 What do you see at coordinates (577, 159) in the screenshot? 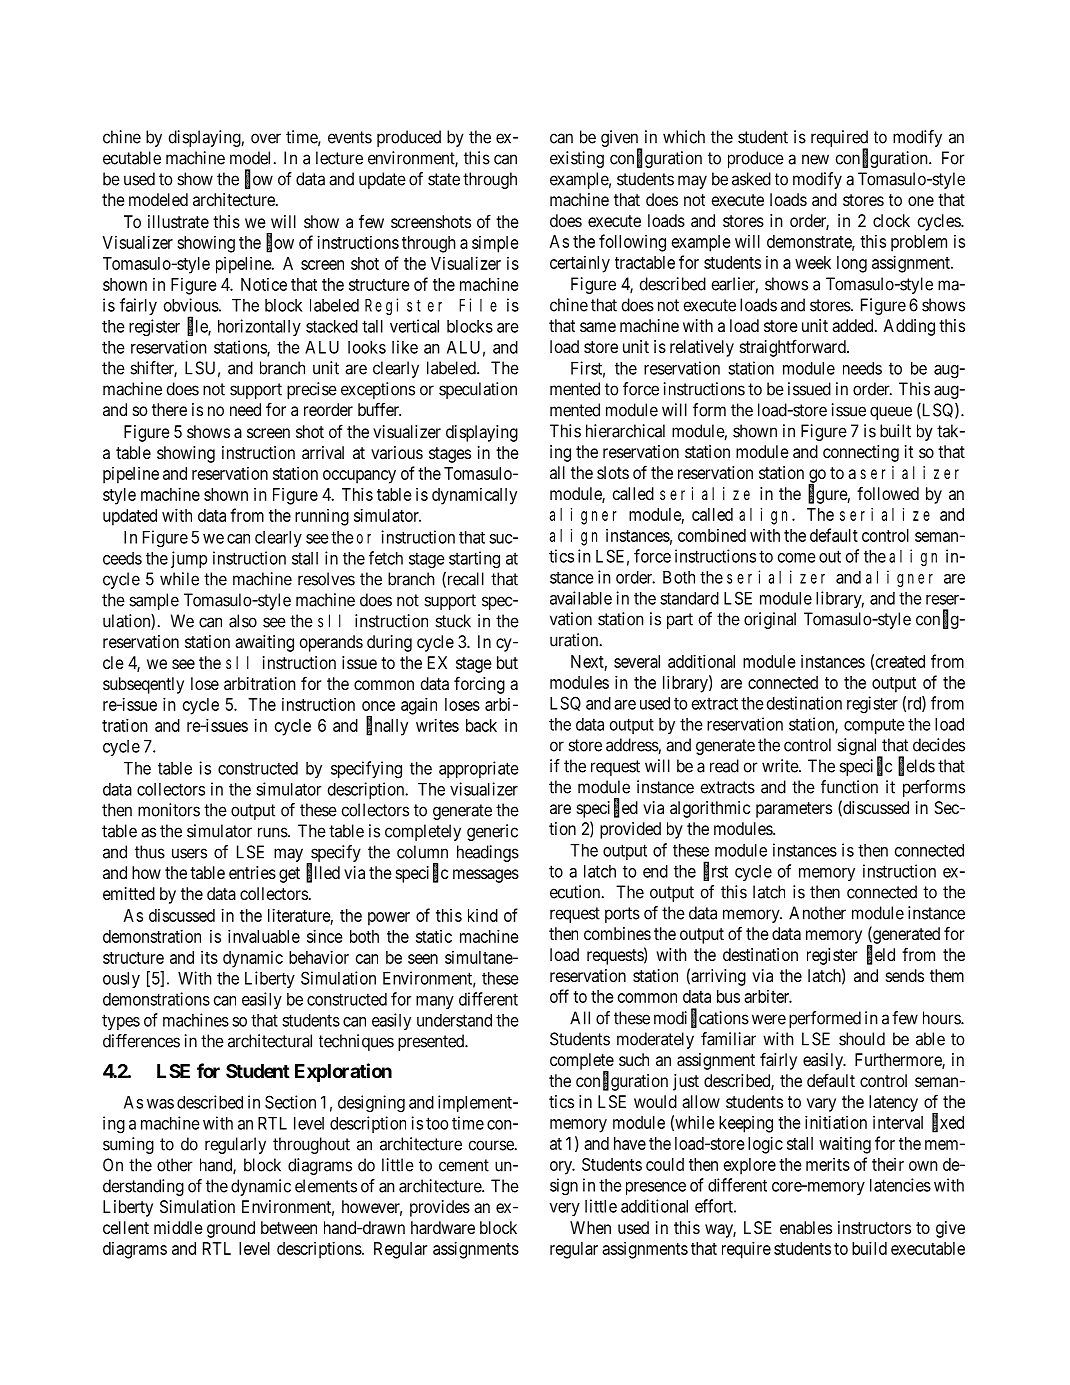
I see `existing` at bounding box center [577, 159].
